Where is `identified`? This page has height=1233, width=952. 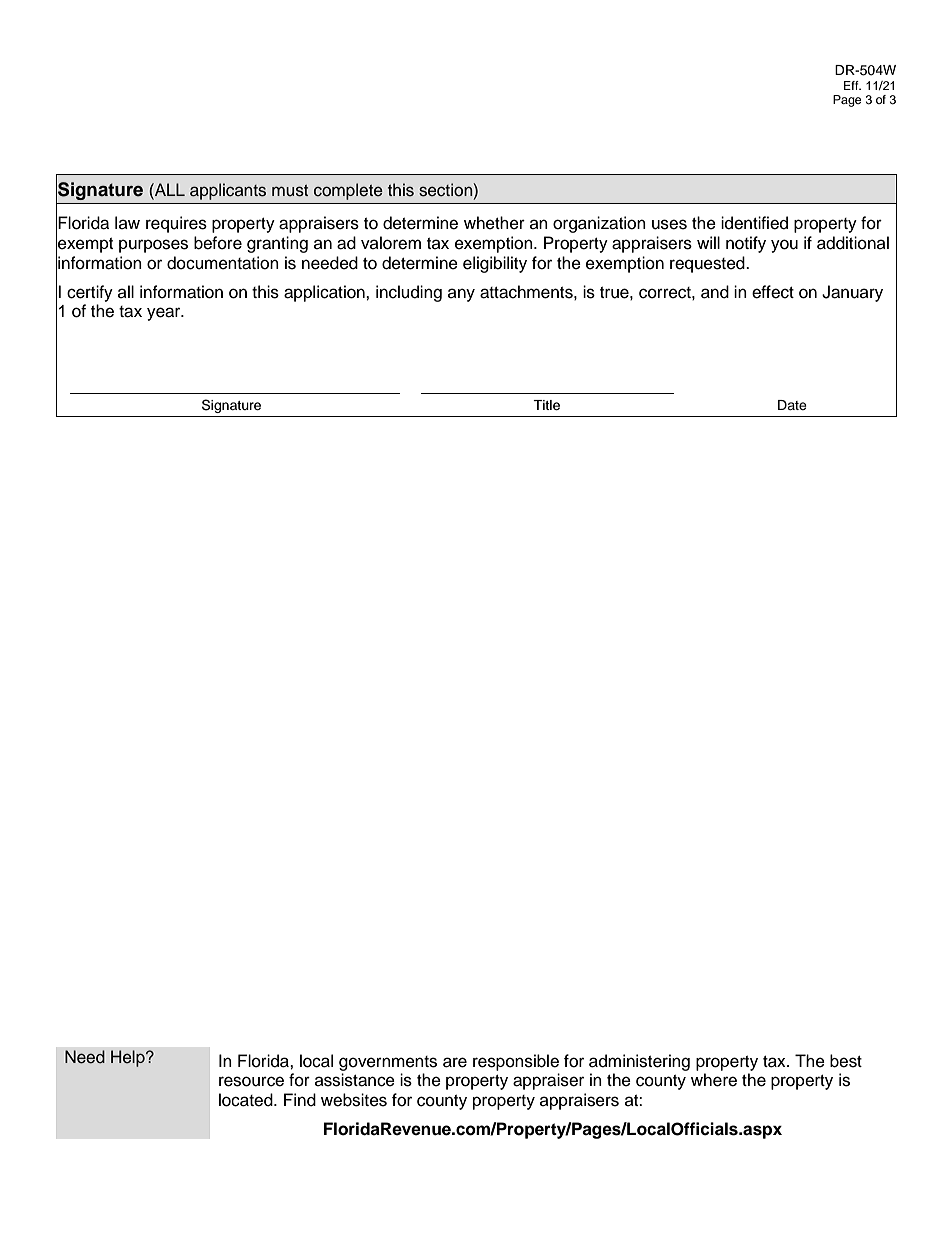
identified is located at coordinates (754, 223).
